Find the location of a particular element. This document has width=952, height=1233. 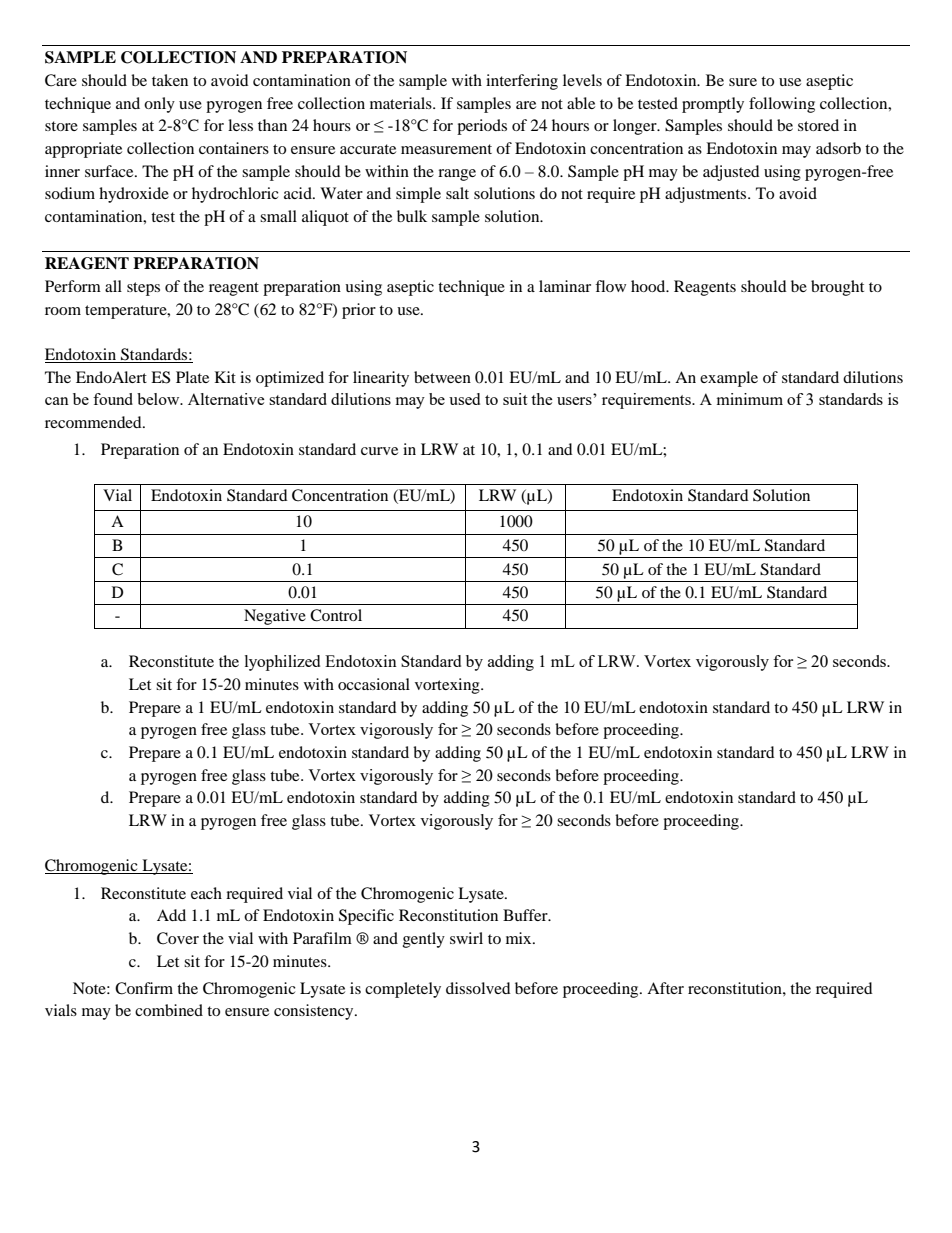

Buffer is located at coordinates (526, 915).
